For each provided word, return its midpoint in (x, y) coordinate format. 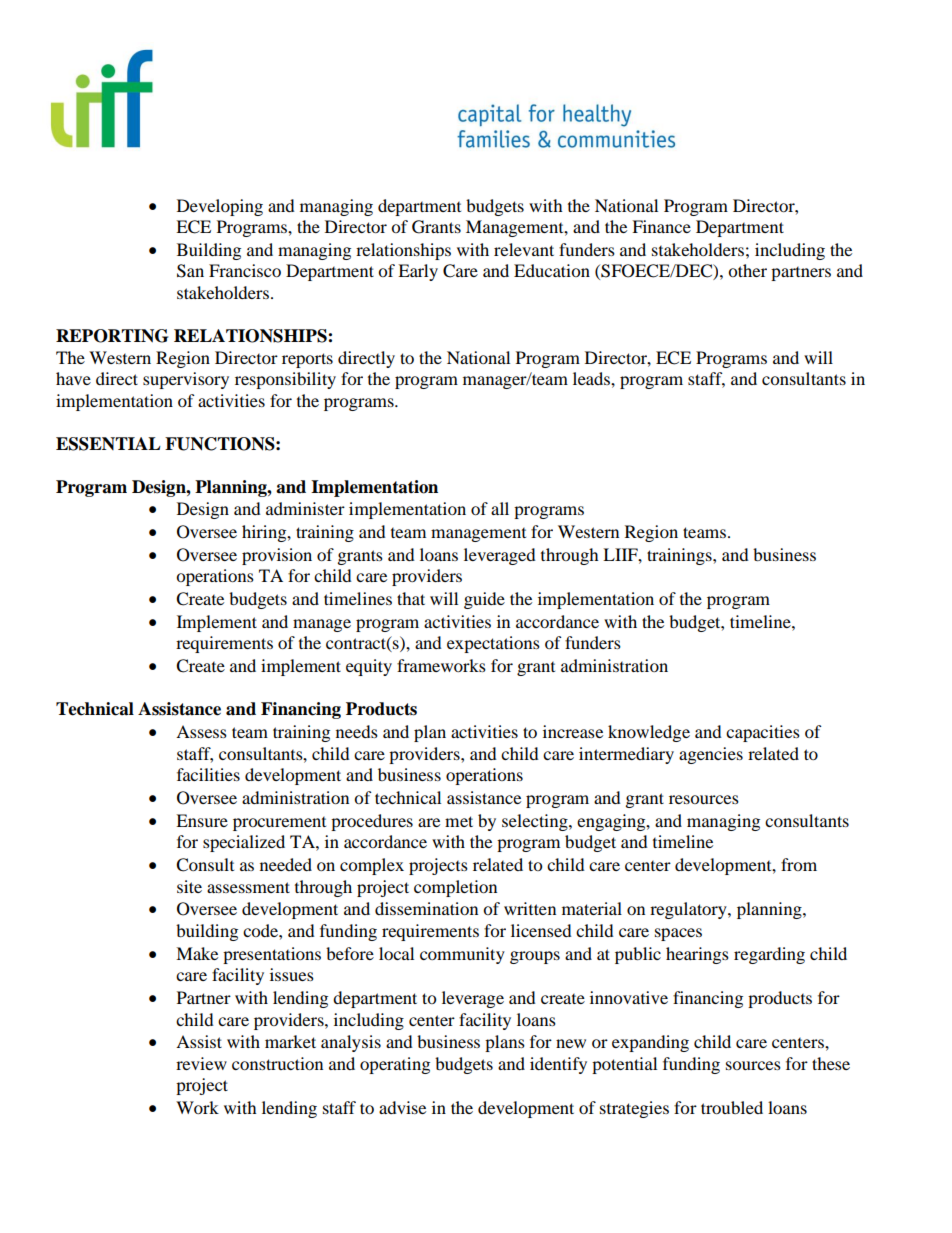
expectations (493, 644)
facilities (208, 774)
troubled (732, 1107)
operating (395, 1065)
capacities (763, 733)
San (190, 271)
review (201, 1063)
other (747, 270)
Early (418, 272)
